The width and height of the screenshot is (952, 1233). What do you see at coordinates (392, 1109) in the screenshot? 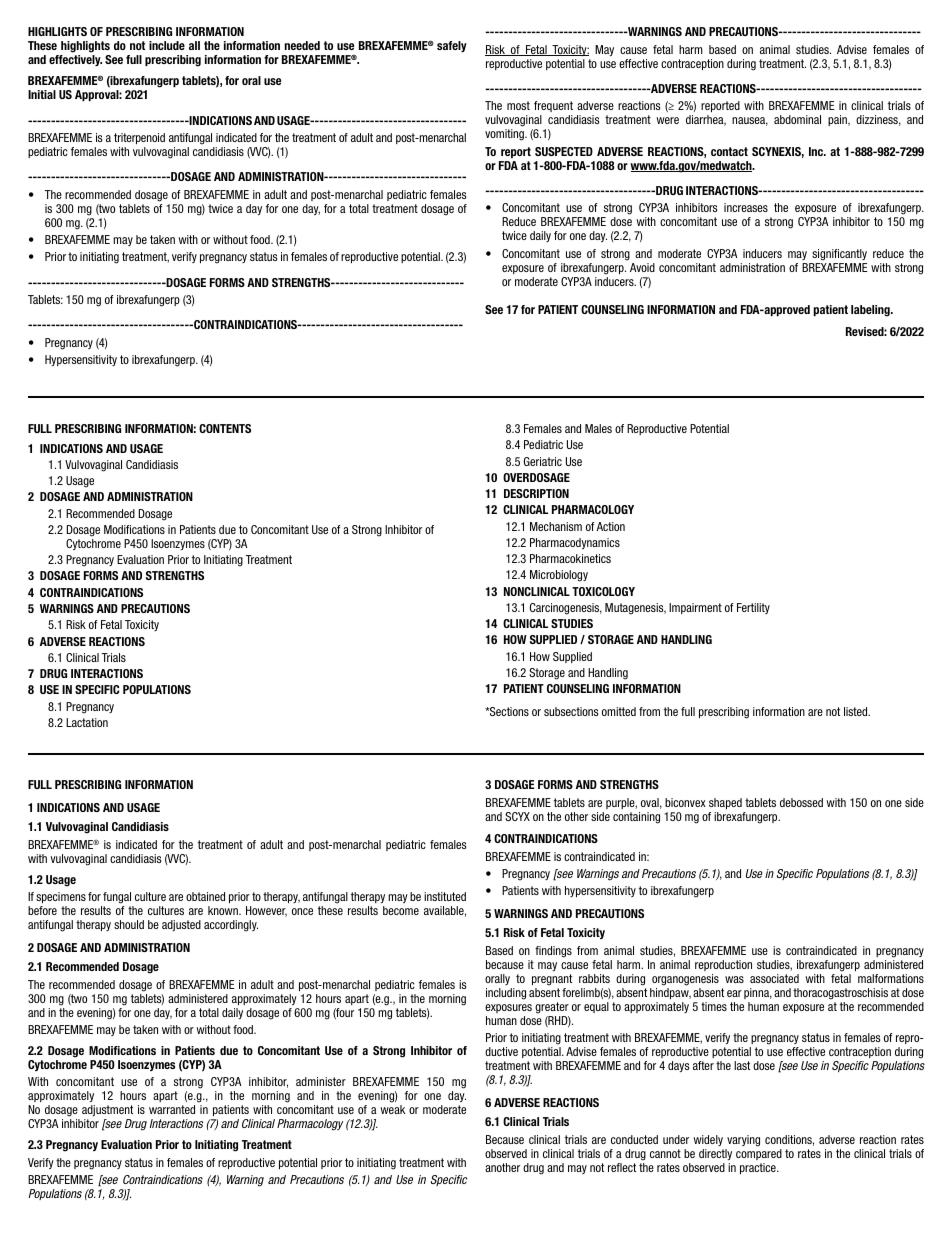
I see `weak` at bounding box center [392, 1109].
